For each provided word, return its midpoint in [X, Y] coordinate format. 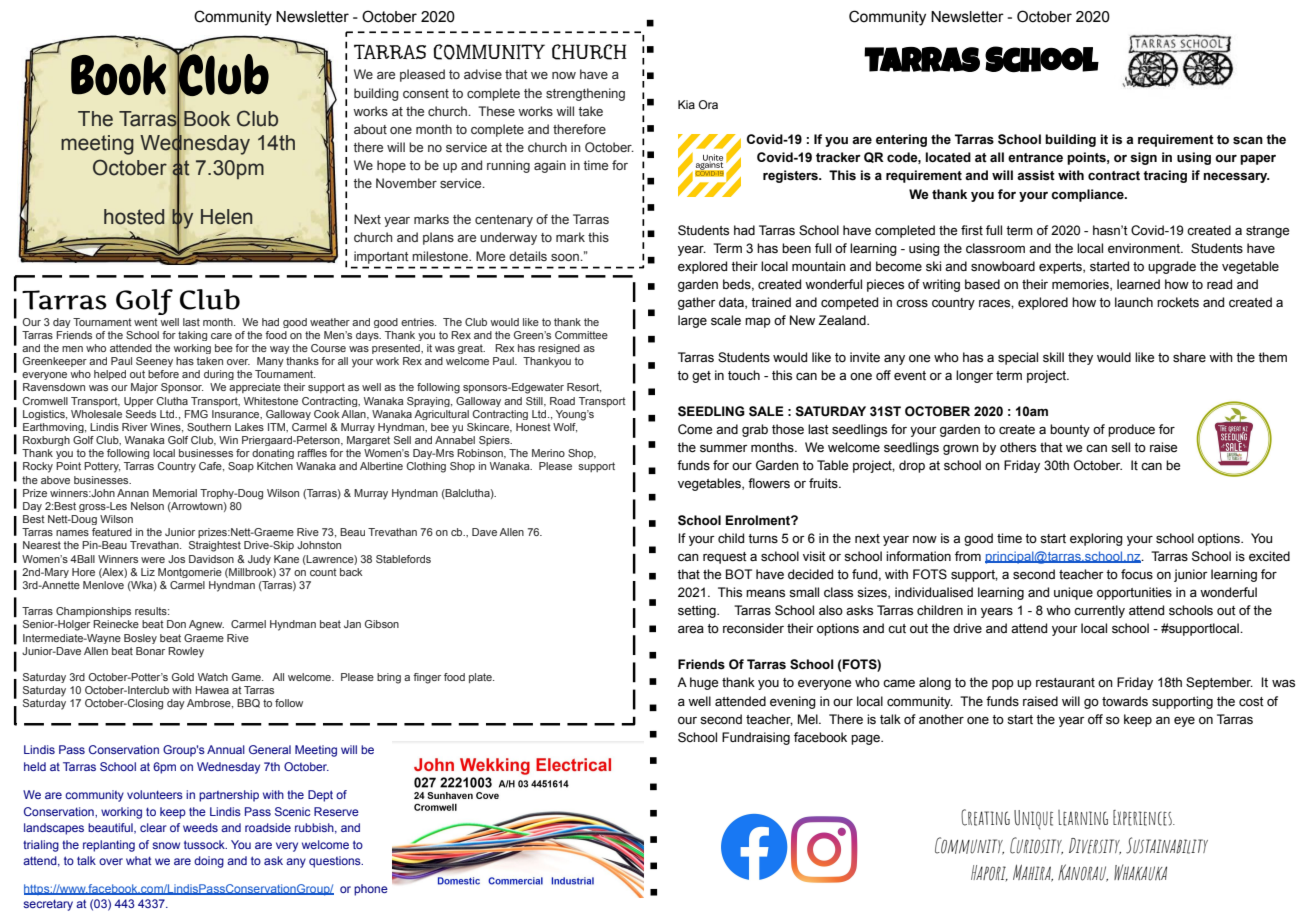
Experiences [1143, 818]
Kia [686, 104]
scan [1248, 140]
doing [209, 862]
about [370, 129]
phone [371, 890]
